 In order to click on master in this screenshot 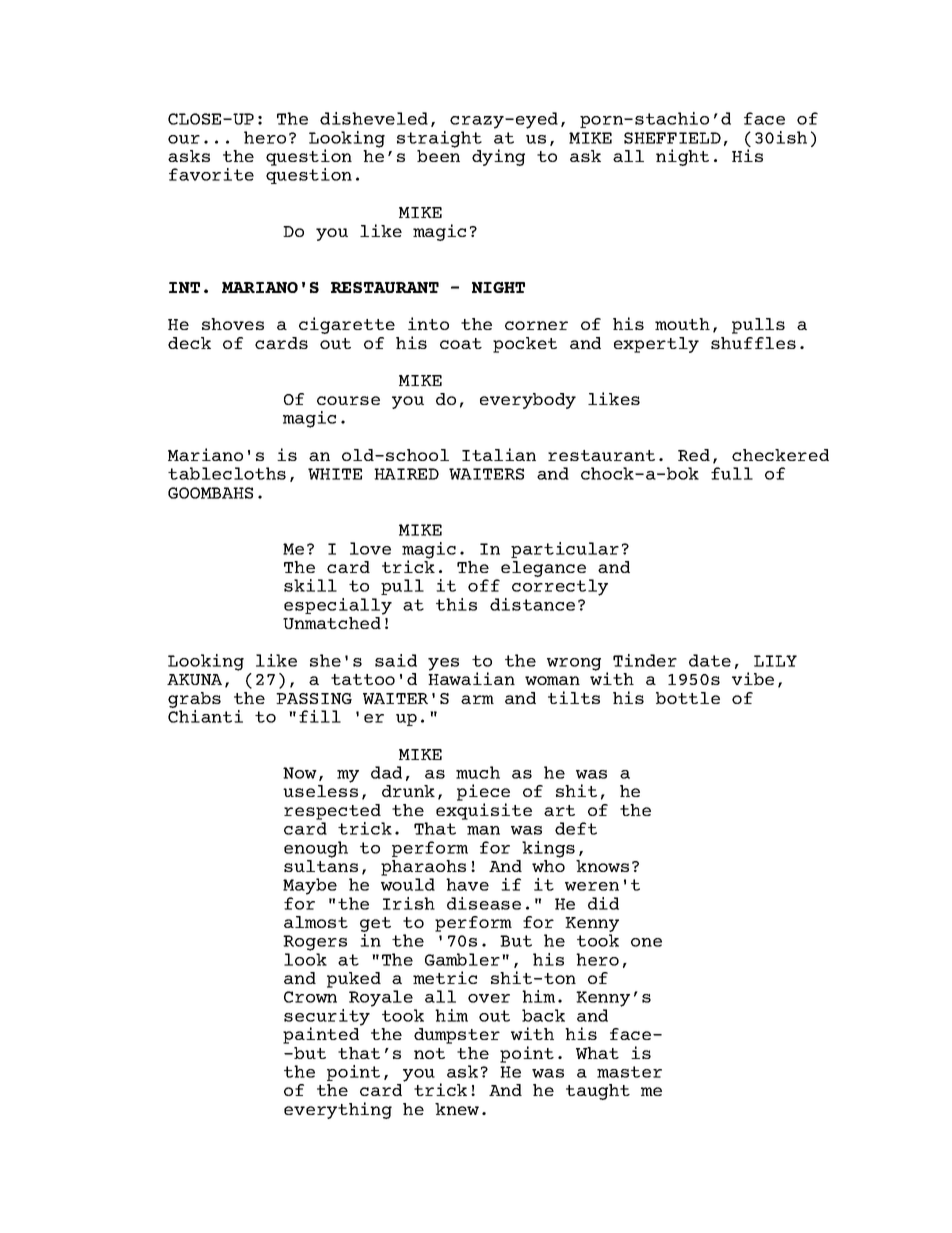, I will do `click(629, 1072)`.
